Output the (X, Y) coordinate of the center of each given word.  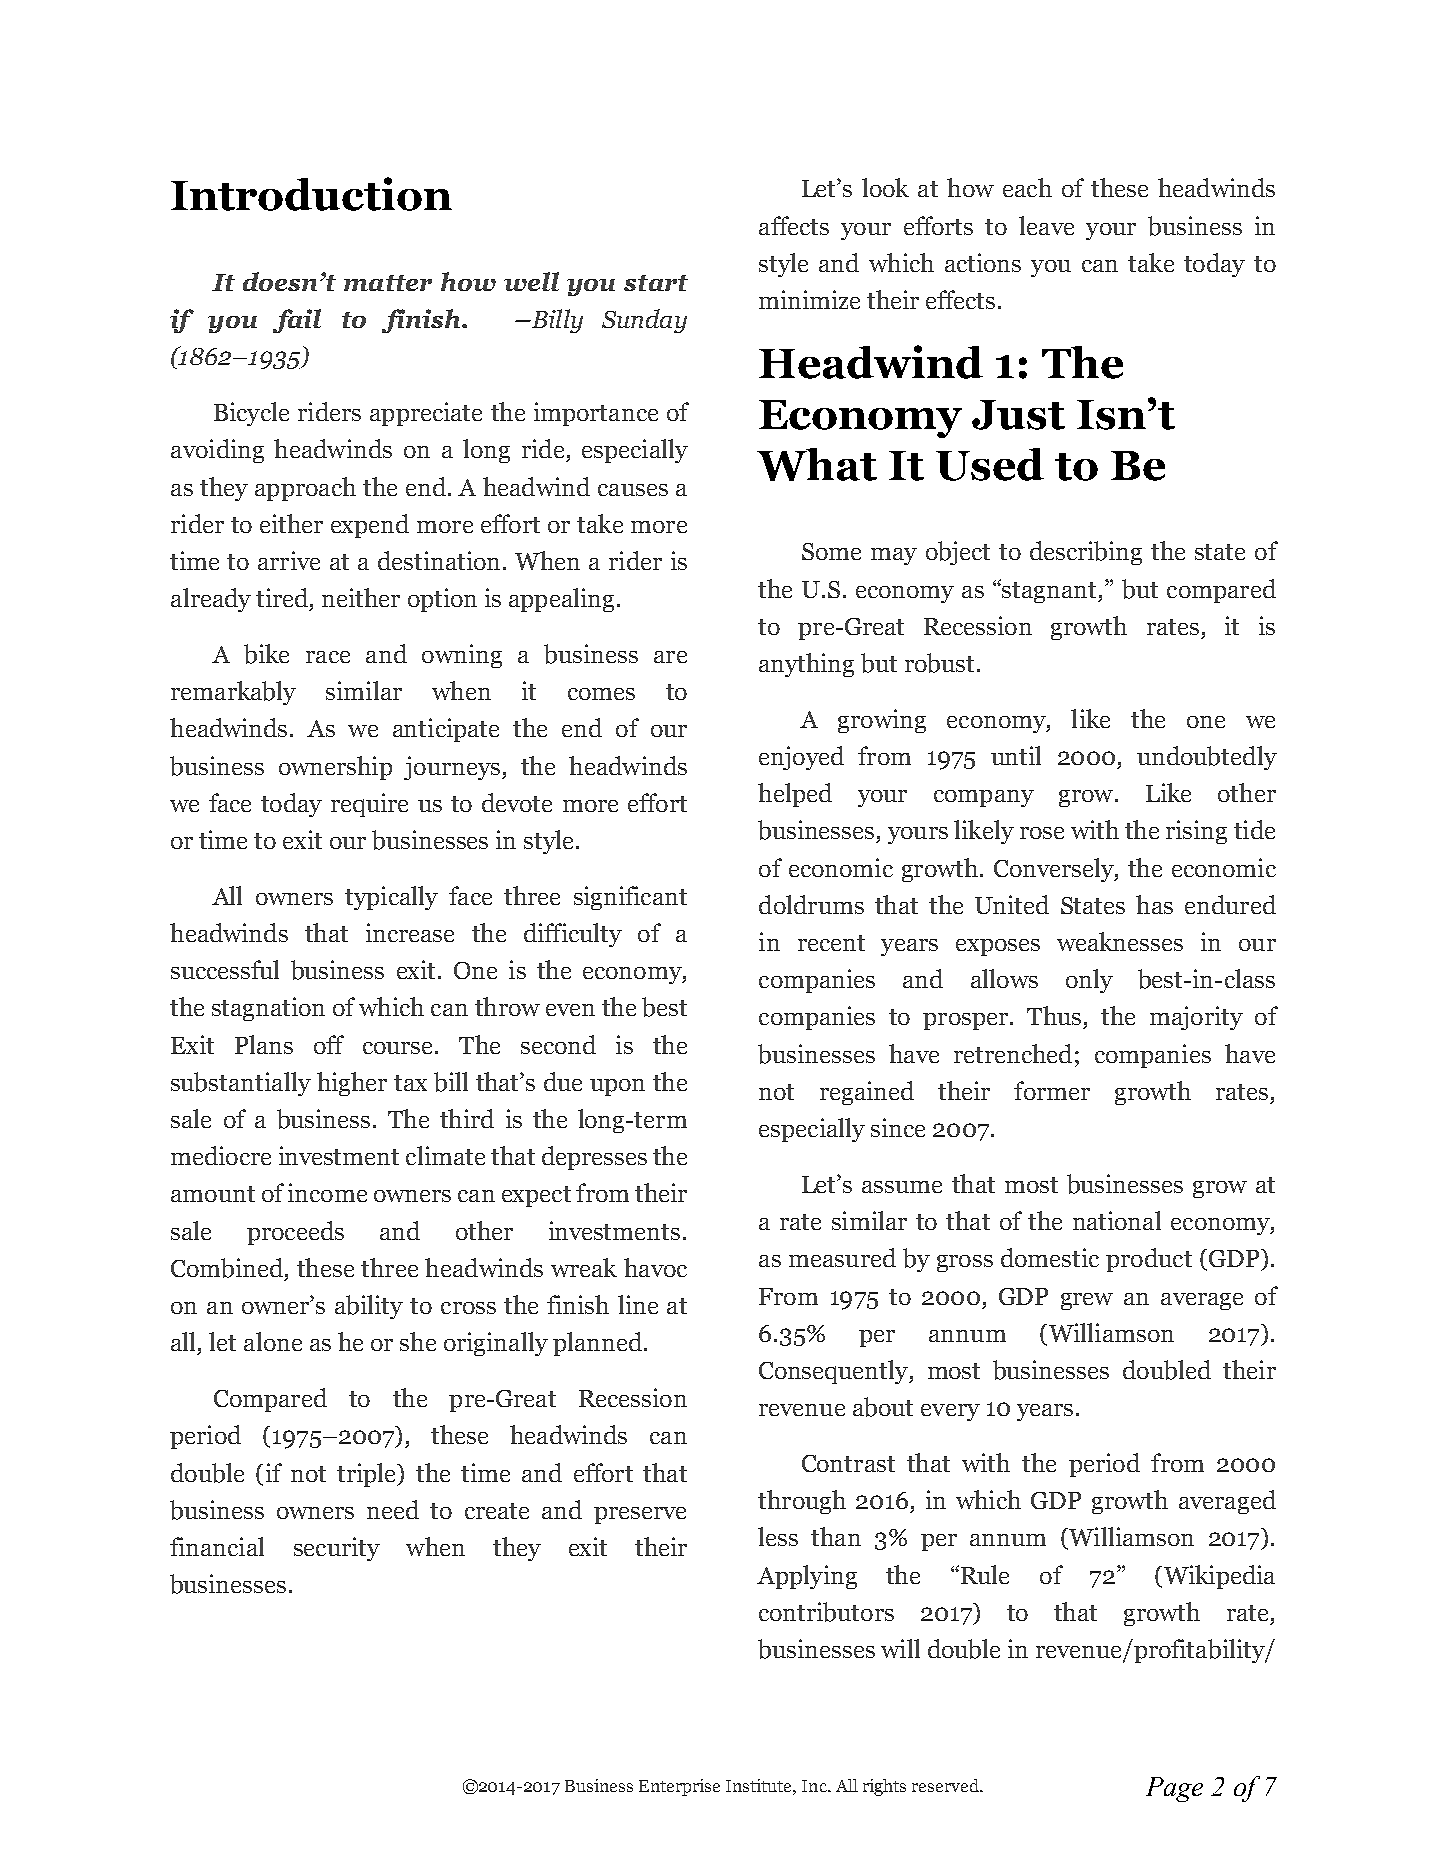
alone (273, 1341)
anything (806, 665)
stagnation (268, 1009)
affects (794, 225)
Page (1174, 1789)
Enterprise (679, 1787)
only (1089, 981)
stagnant (1050, 592)
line (638, 1304)
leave (1046, 225)
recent (831, 943)
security (337, 1549)
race (328, 657)
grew (1087, 1301)
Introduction (311, 194)
